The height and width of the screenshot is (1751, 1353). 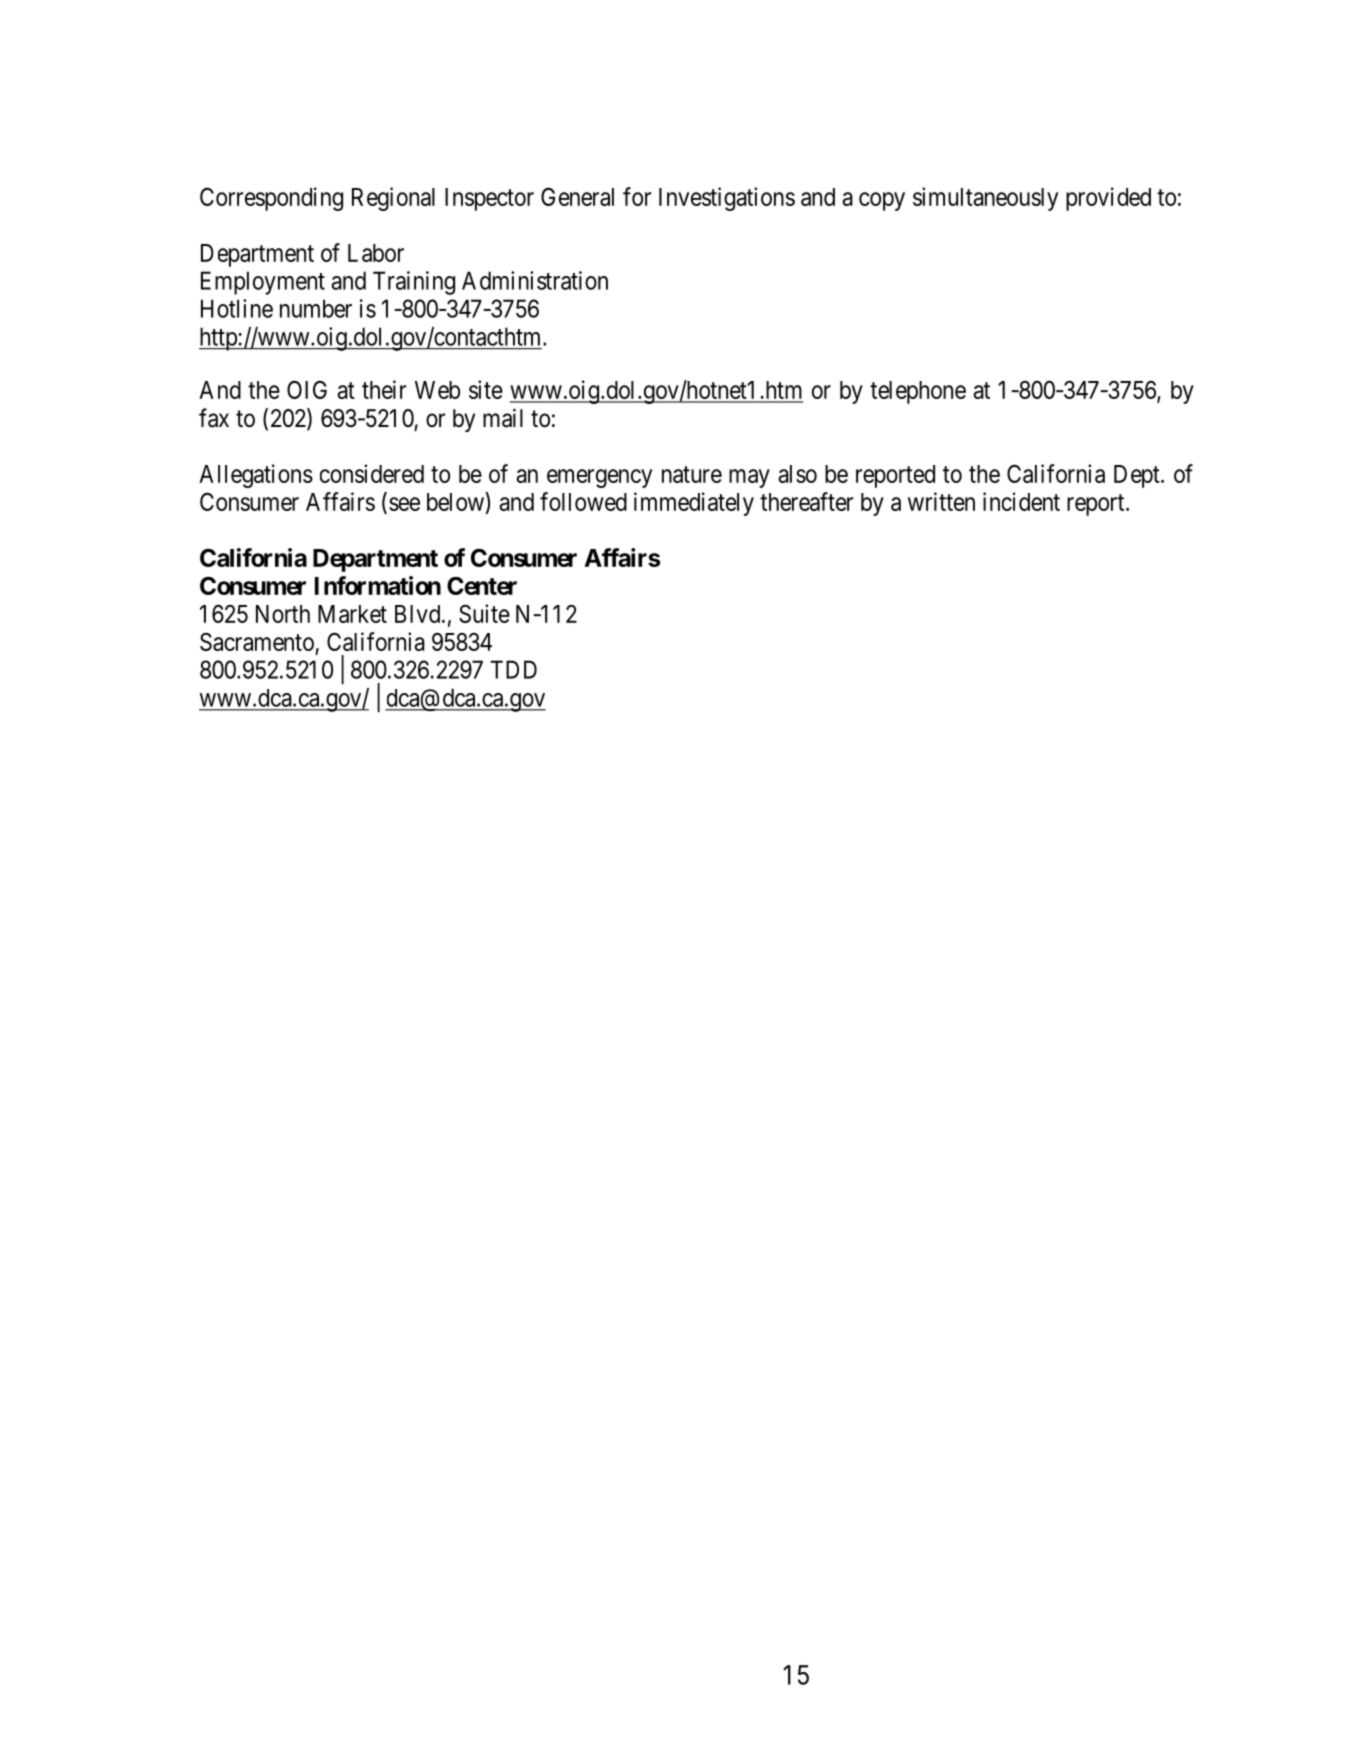 I want to click on Corresponding, so click(x=271, y=199).
